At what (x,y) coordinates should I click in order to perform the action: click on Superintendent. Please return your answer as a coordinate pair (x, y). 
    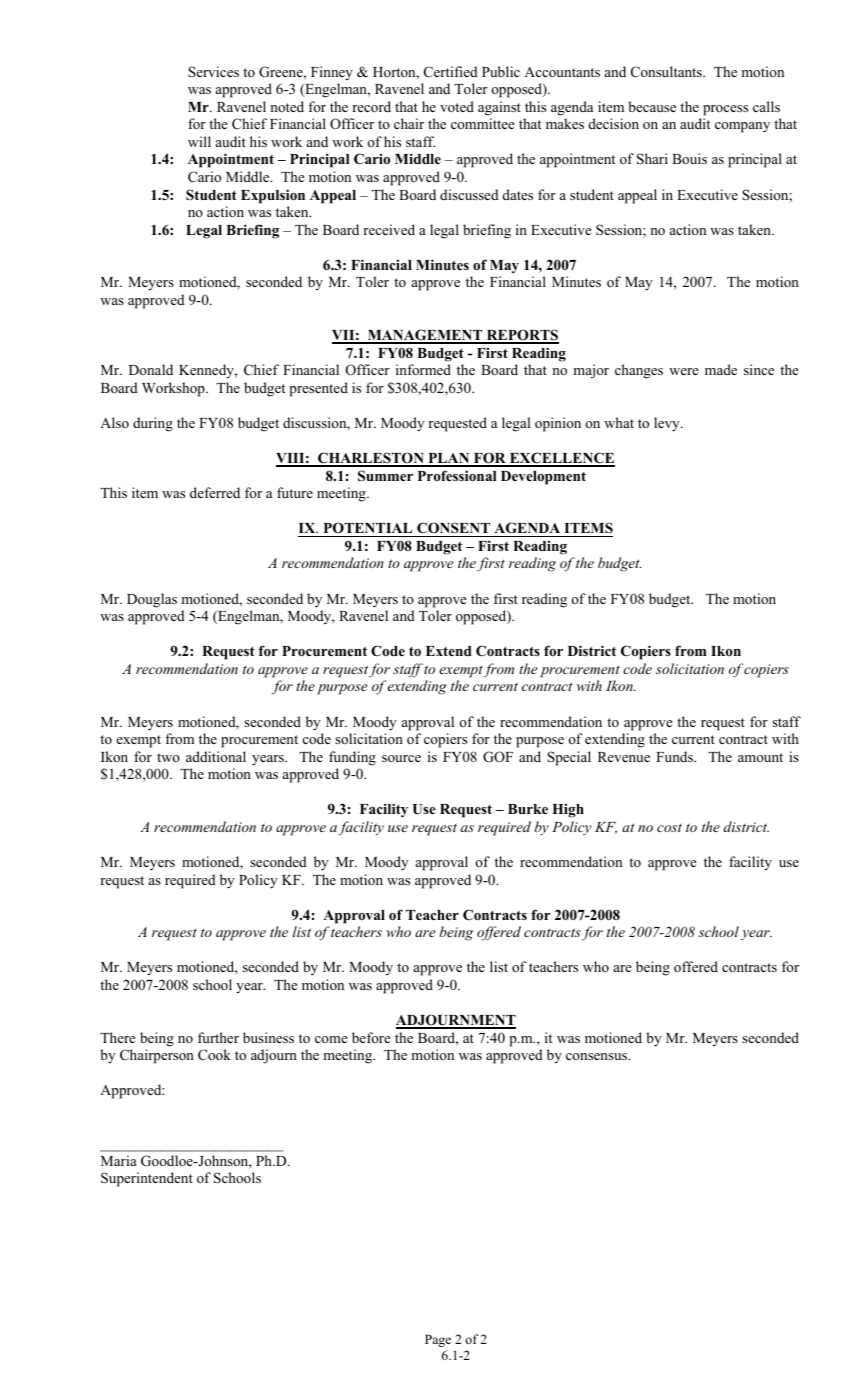
    Looking at the image, I should click on (147, 1179).
